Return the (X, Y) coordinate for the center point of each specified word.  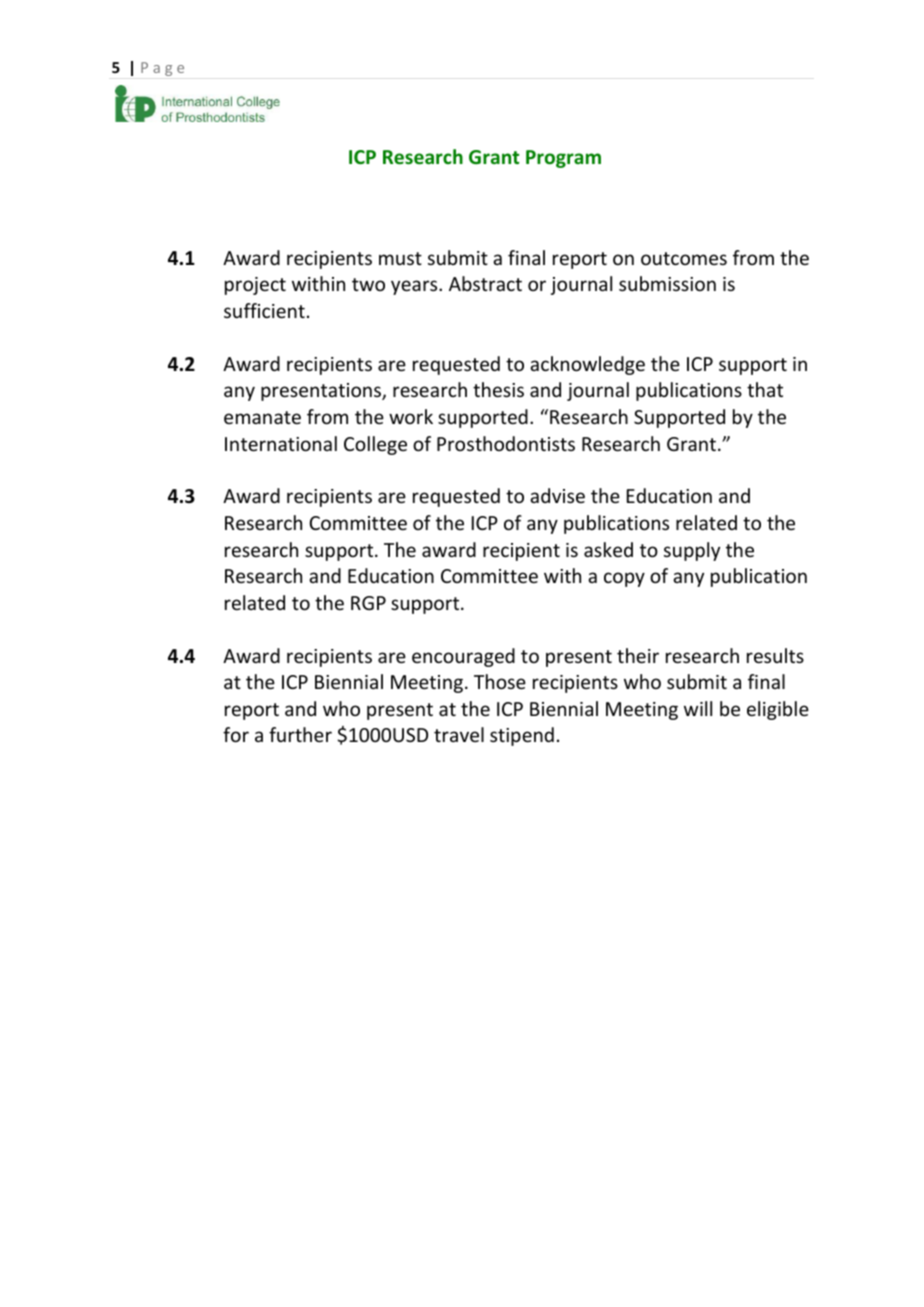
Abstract (485, 283)
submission (667, 283)
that (765, 389)
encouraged (463, 657)
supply (692, 551)
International (281, 443)
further (300, 734)
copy (624, 579)
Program (563, 159)
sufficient (264, 310)
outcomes (684, 258)
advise (557, 495)
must (400, 258)
